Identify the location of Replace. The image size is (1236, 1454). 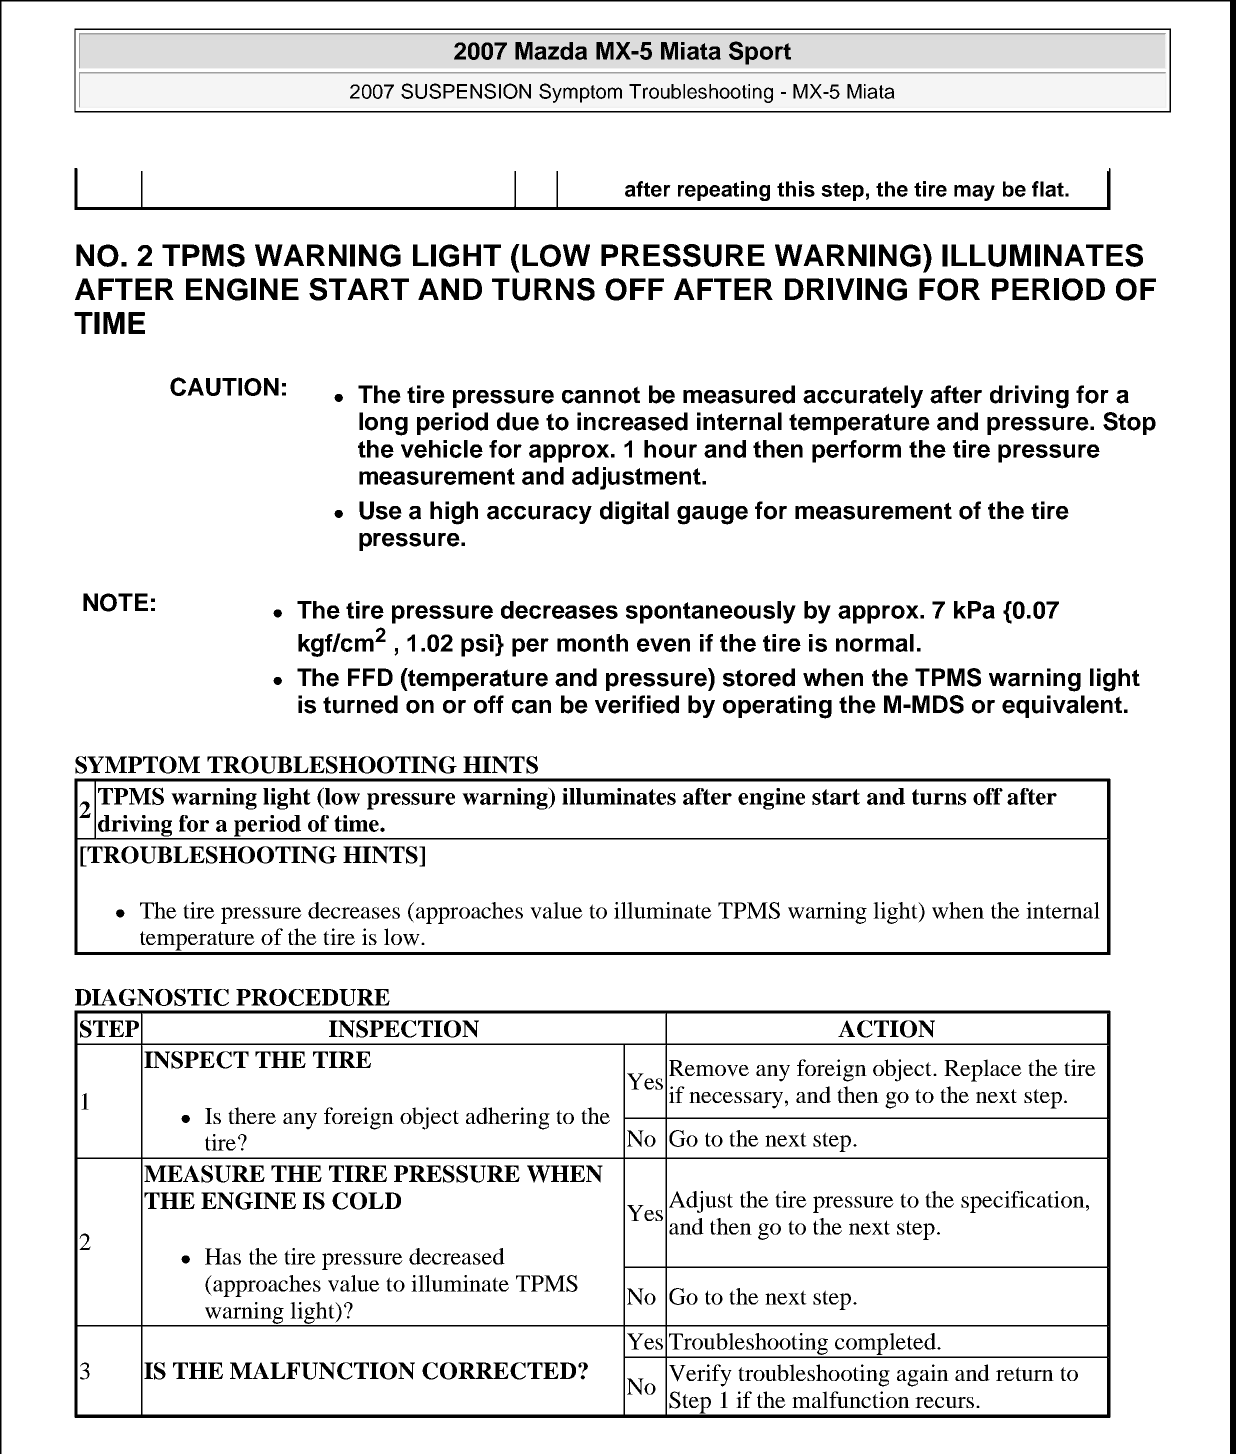
(983, 1070).
